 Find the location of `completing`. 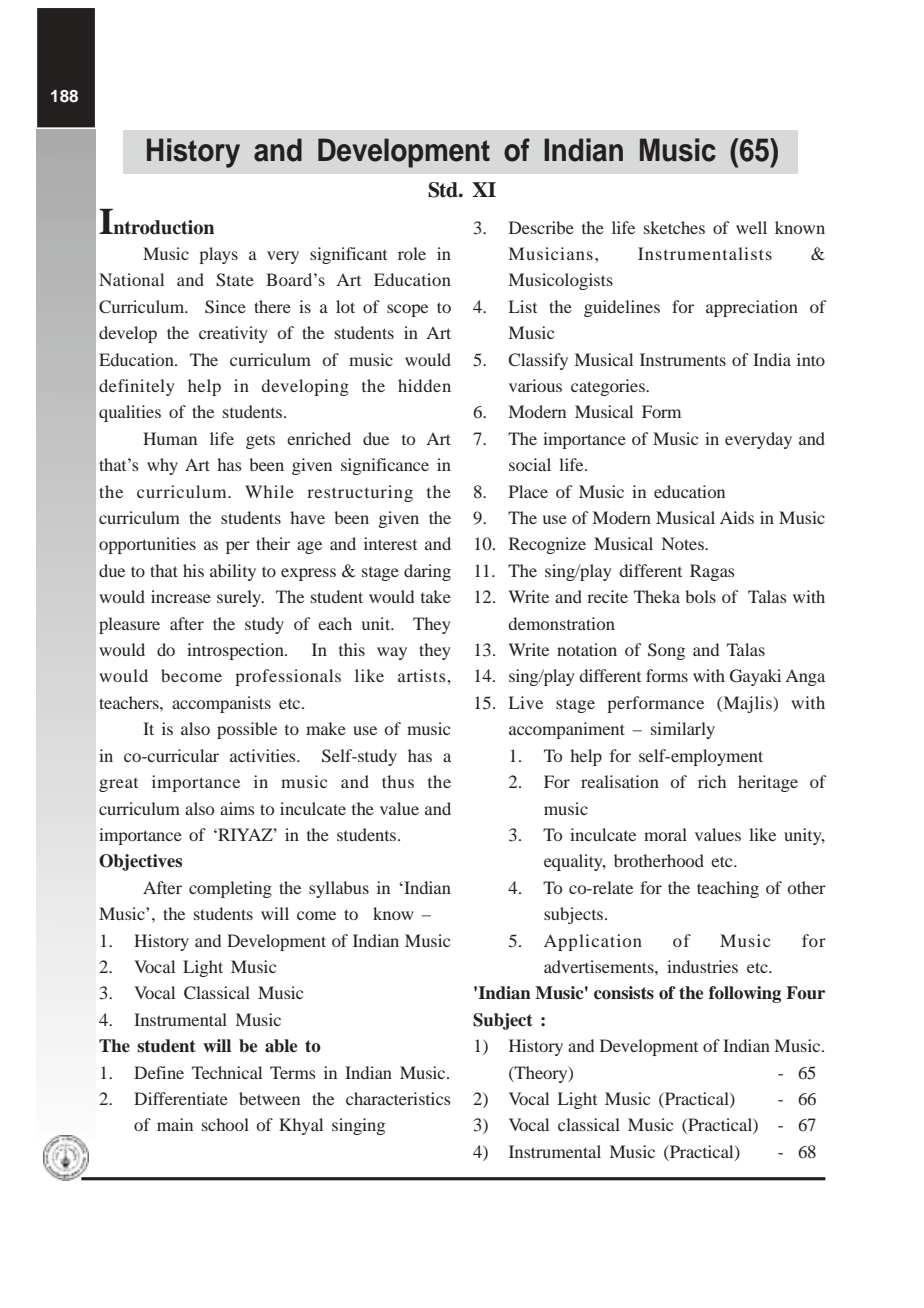

completing is located at coordinates (230, 889).
